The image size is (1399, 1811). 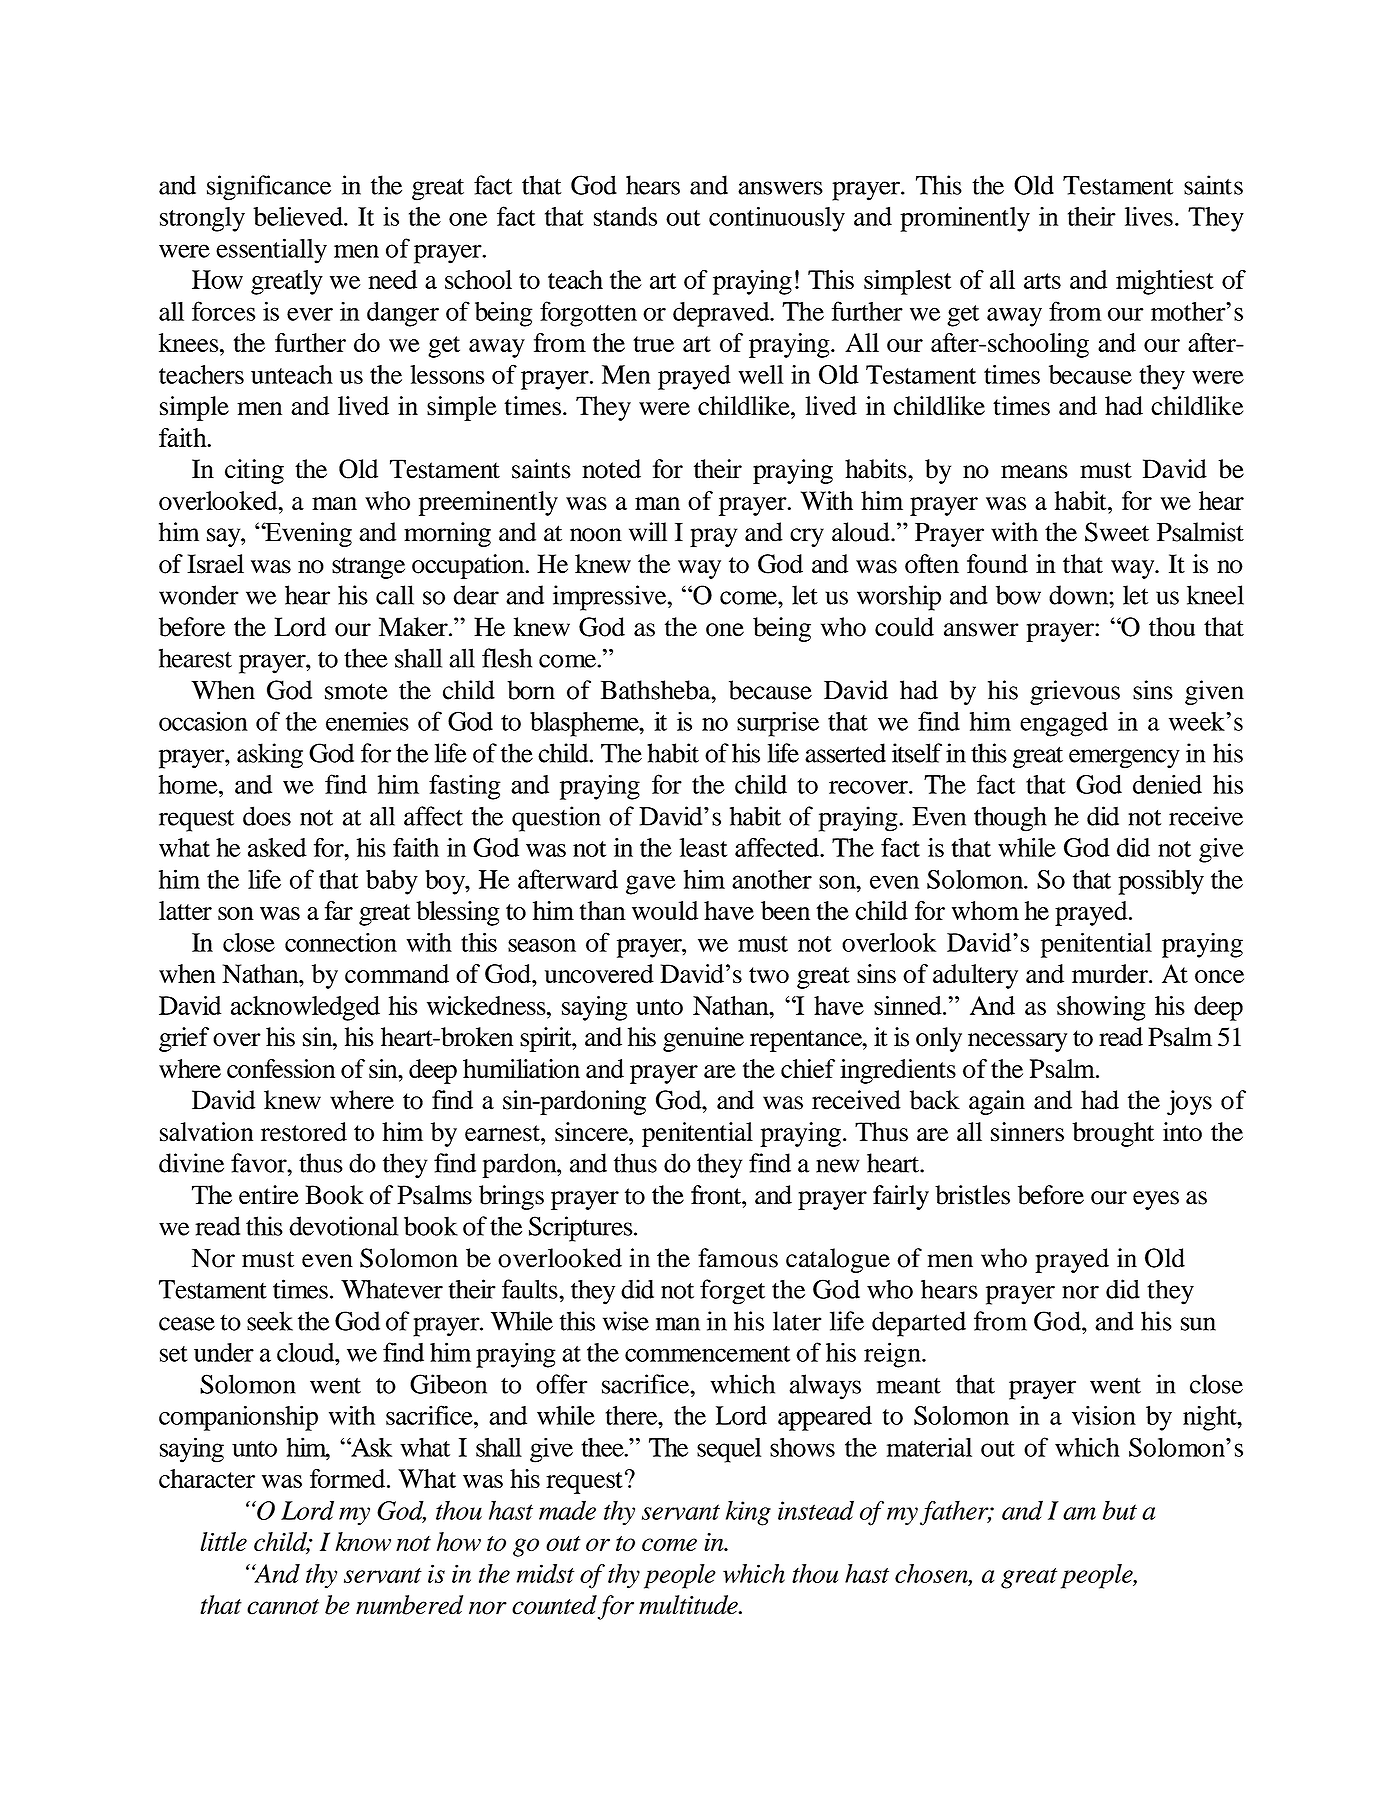 I want to click on believed, so click(x=299, y=216).
